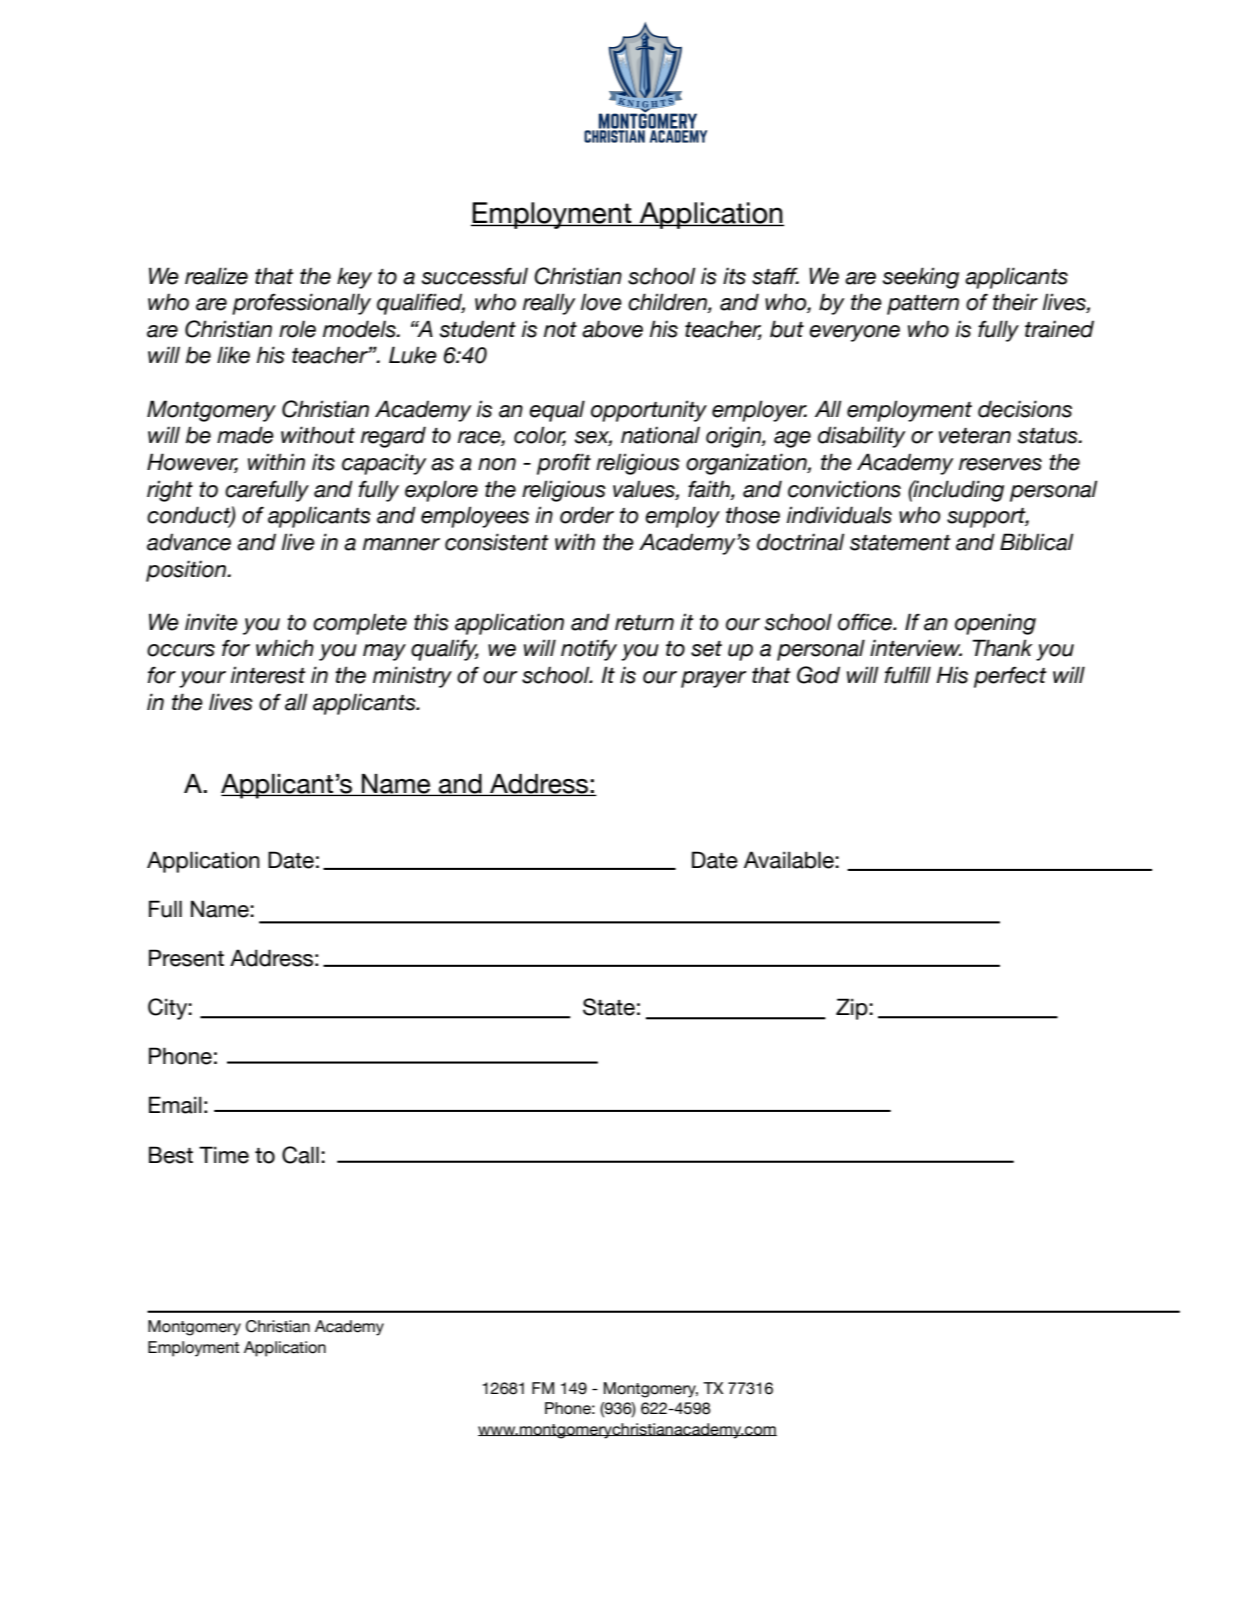 The width and height of the screenshot is (1255, 1623). What do you see at coordinates (412, 677) in the screenshot?
I see `ministry` at bounding box center [412, 677].
